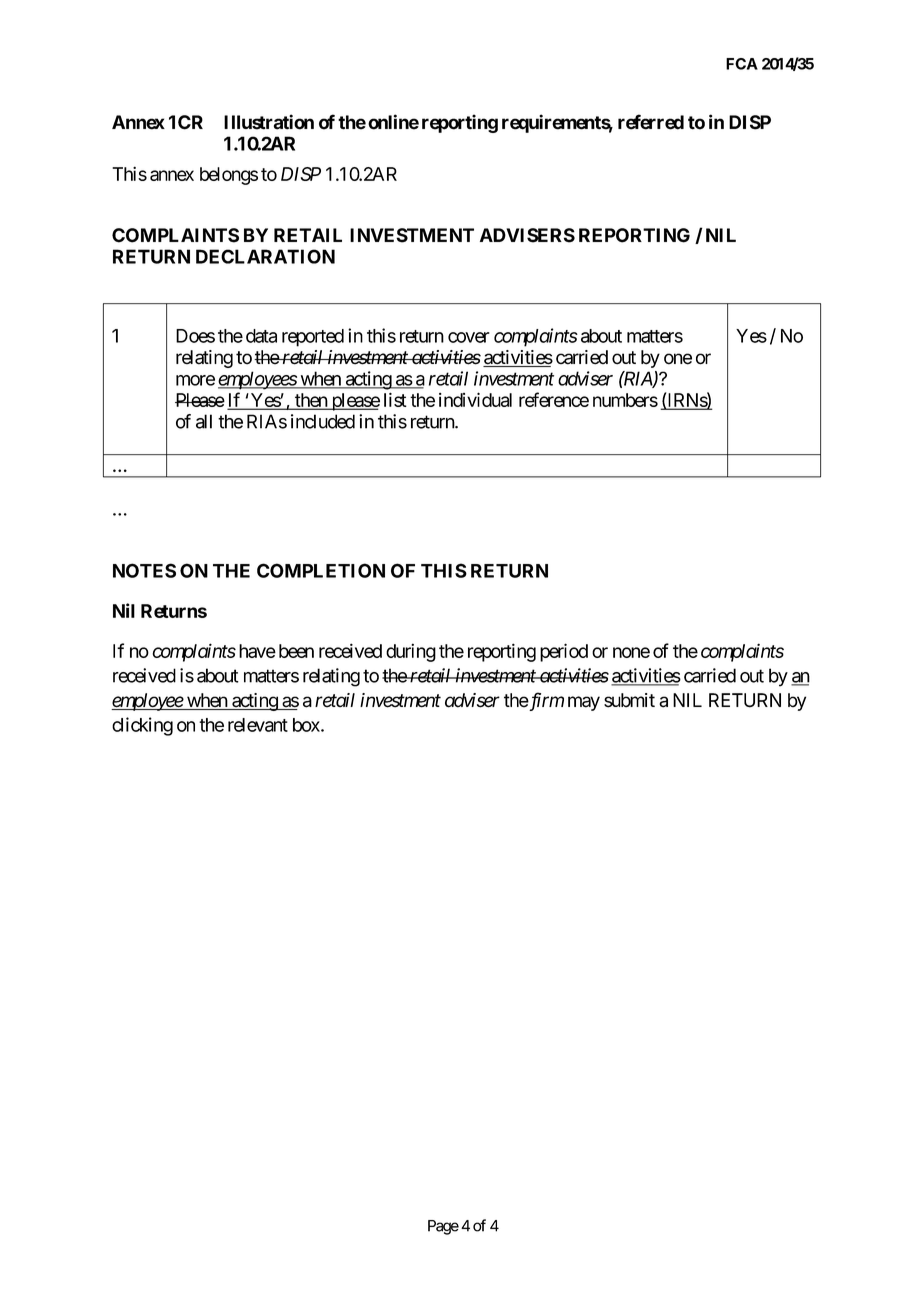 This page has width=924, height=1308. Describe the element at coordinates (742, 64) in the page. I see `FCA` at that location.
